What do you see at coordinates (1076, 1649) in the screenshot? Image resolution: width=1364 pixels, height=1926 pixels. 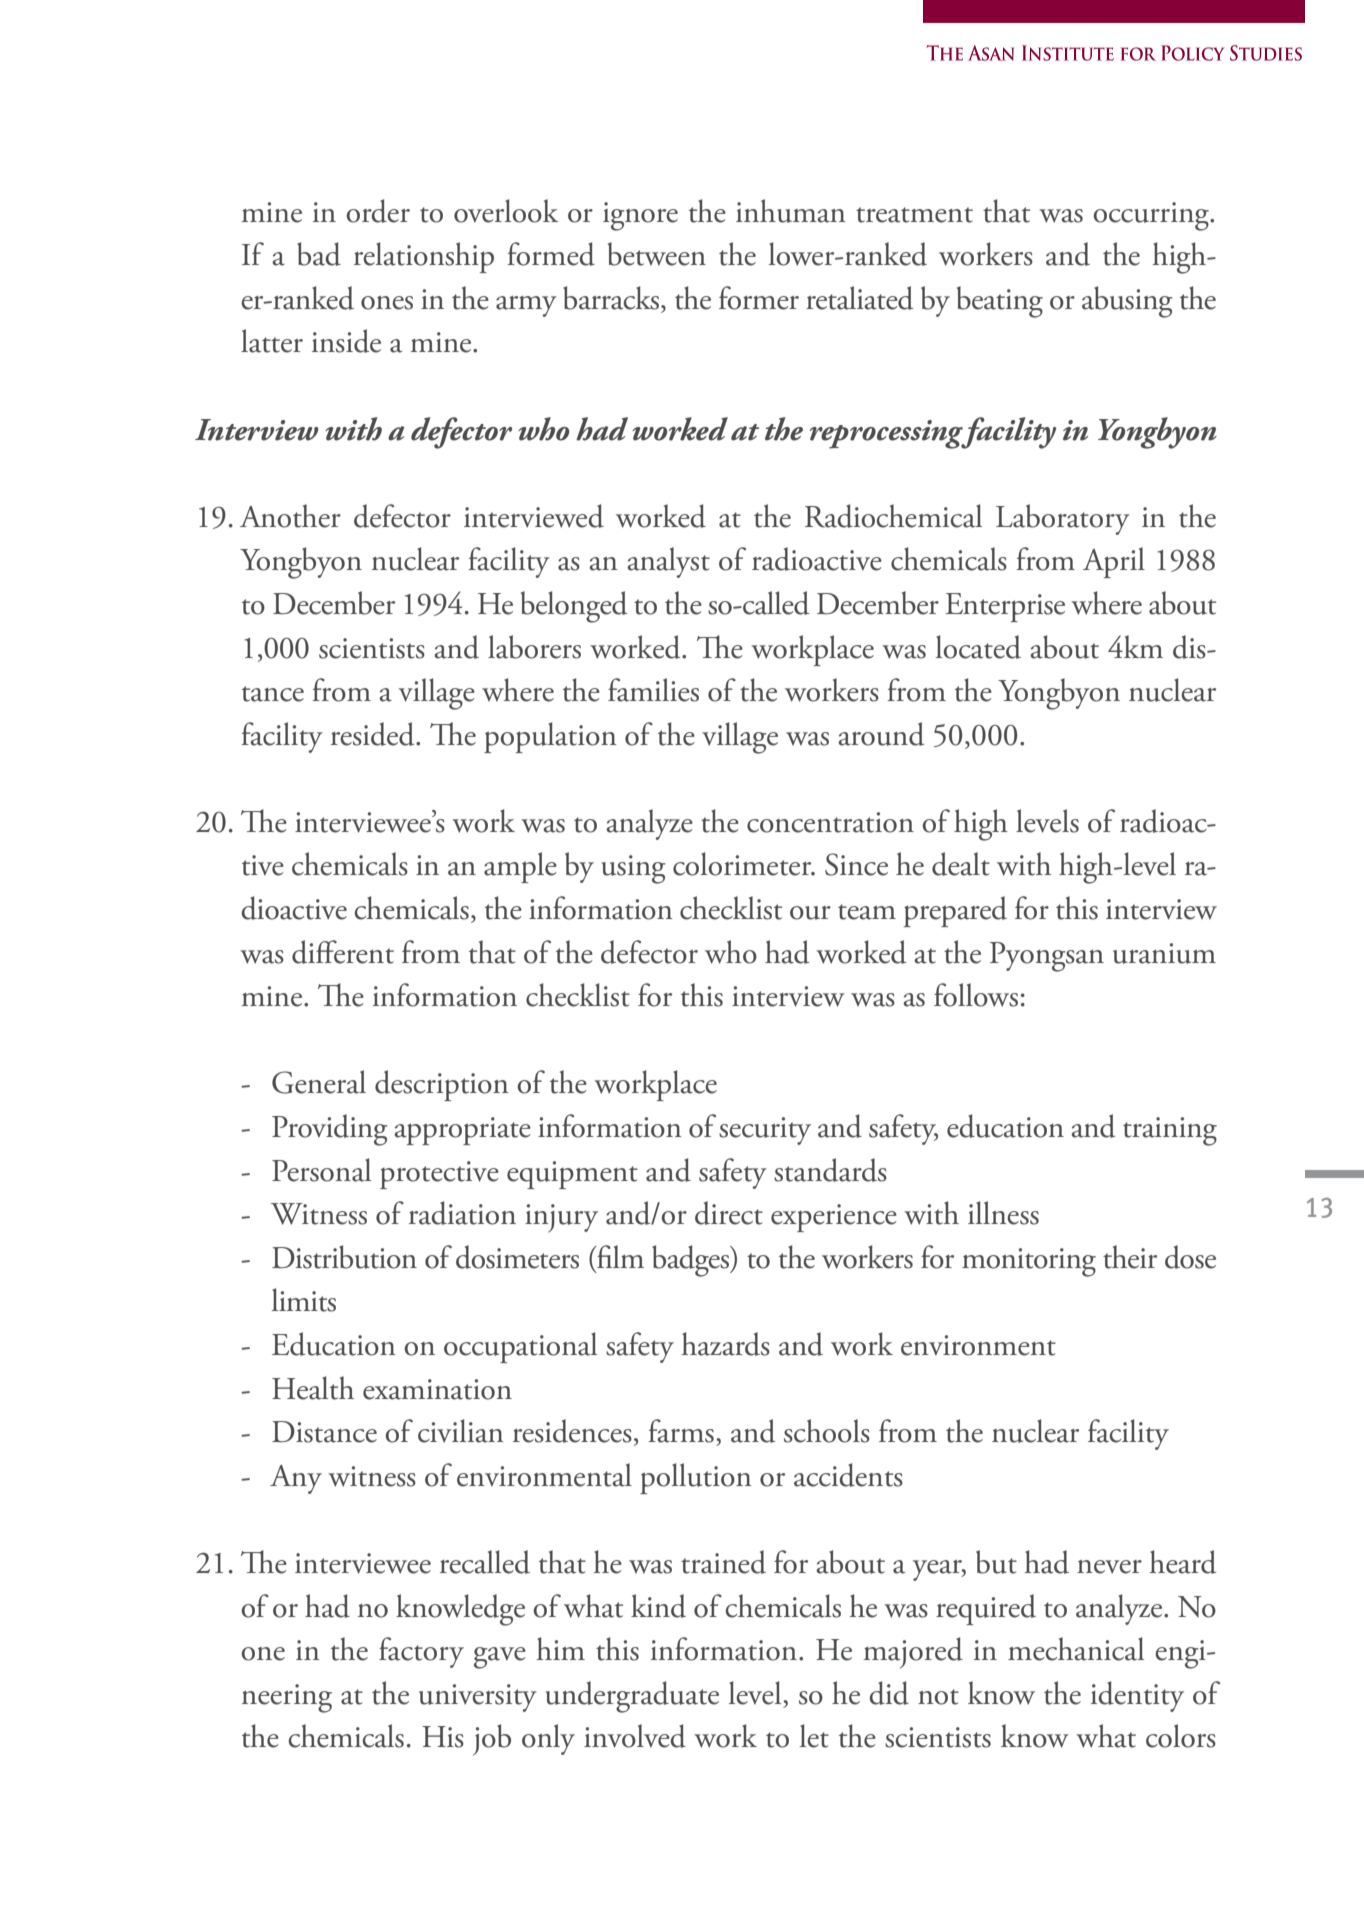 I see `mechanical` at bounding box center [1076, 1649].
